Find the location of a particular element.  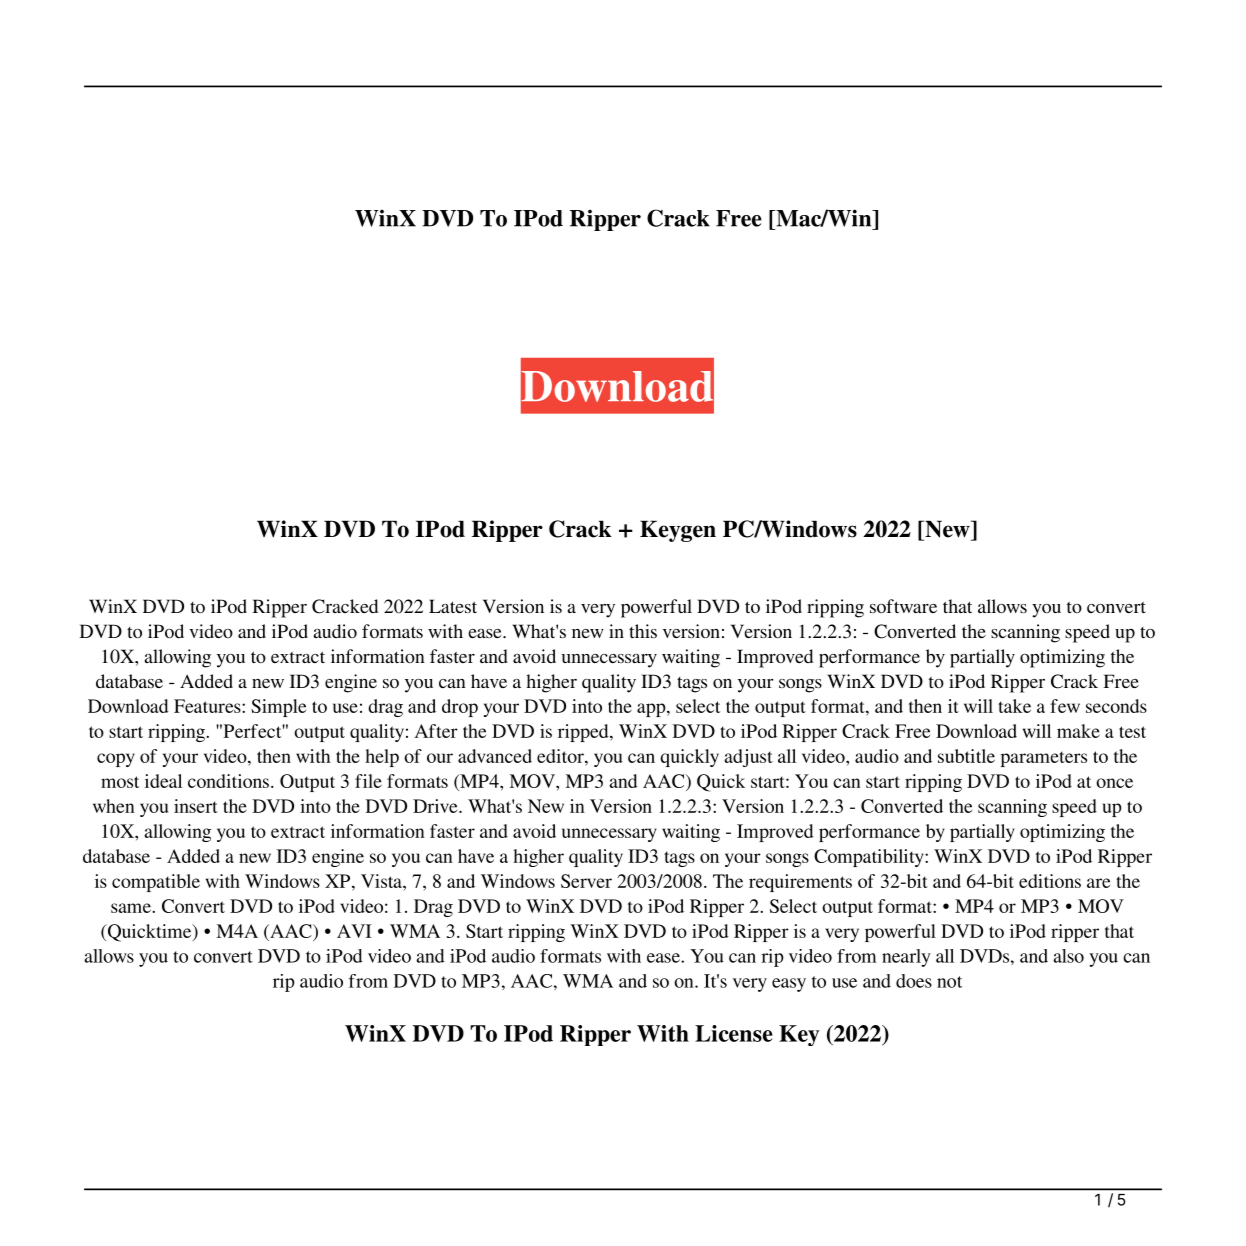

take is located at coordinates (1014, 706).
